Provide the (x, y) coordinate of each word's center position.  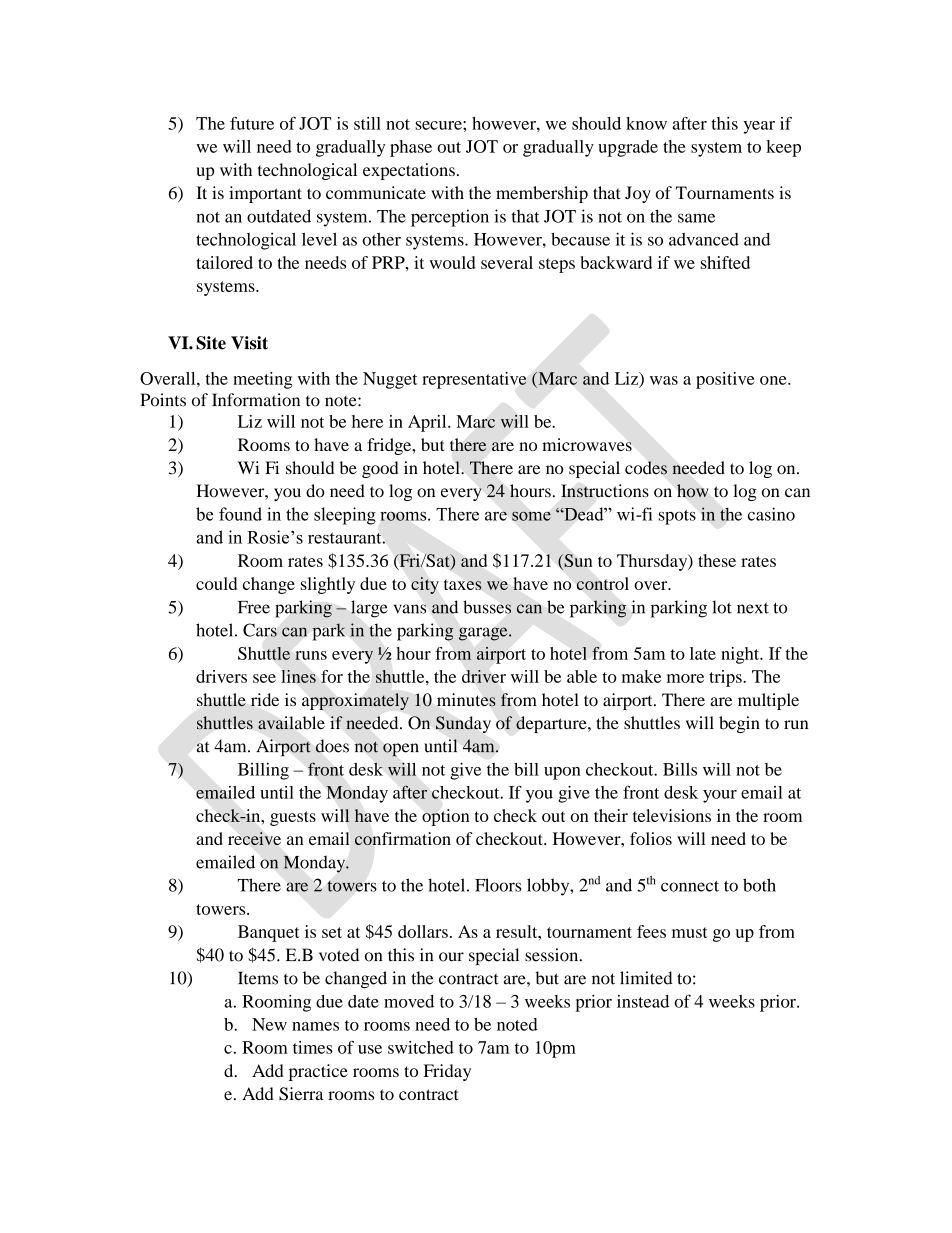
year (759, 127)
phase (411, 148)
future (252, 123)
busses (487, 607)
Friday (447, 1072)
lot (722, 607)
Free (254, 607)
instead (643, 1001)
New (269, 1024)
